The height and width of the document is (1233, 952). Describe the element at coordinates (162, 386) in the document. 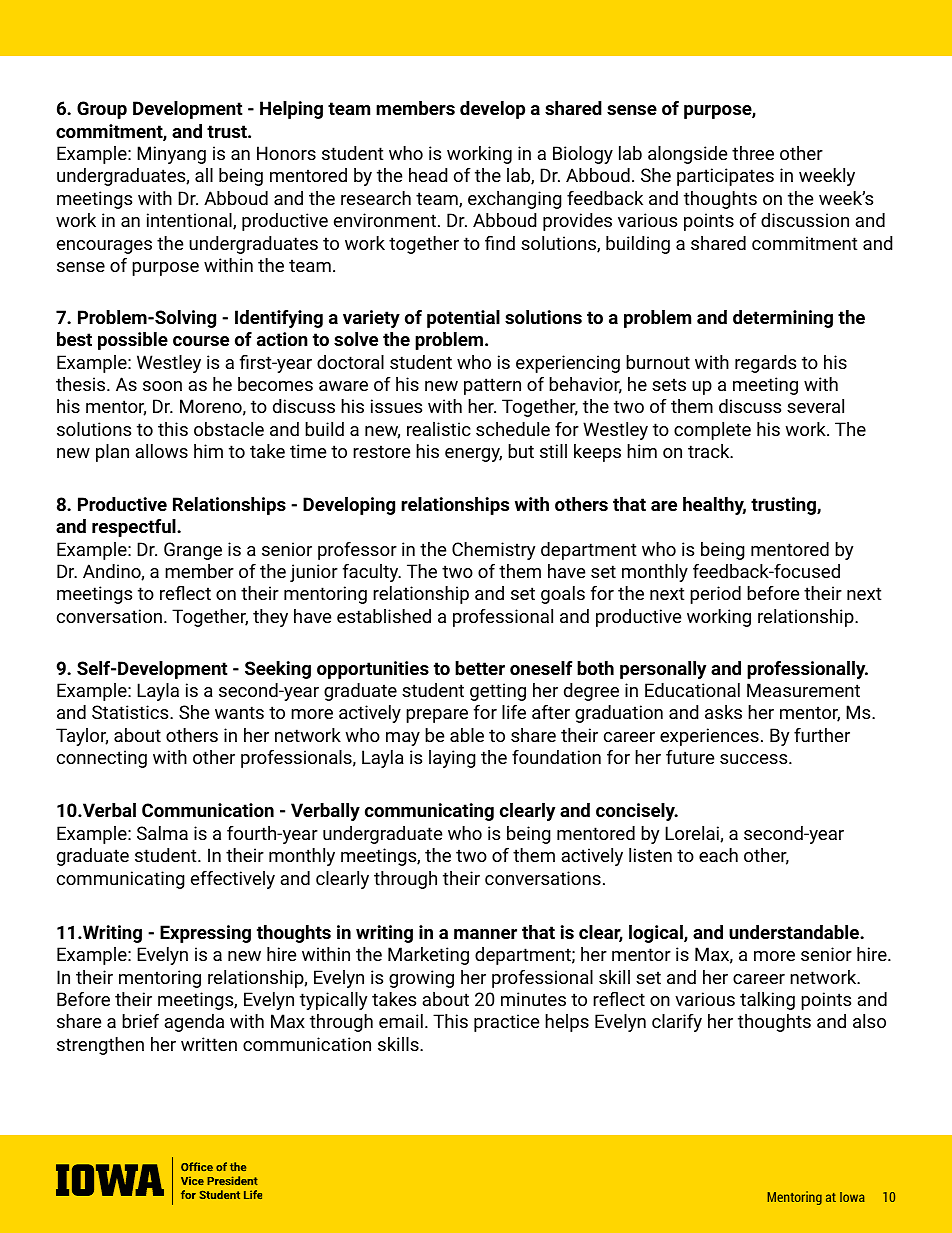

I see `soon` at that location.
